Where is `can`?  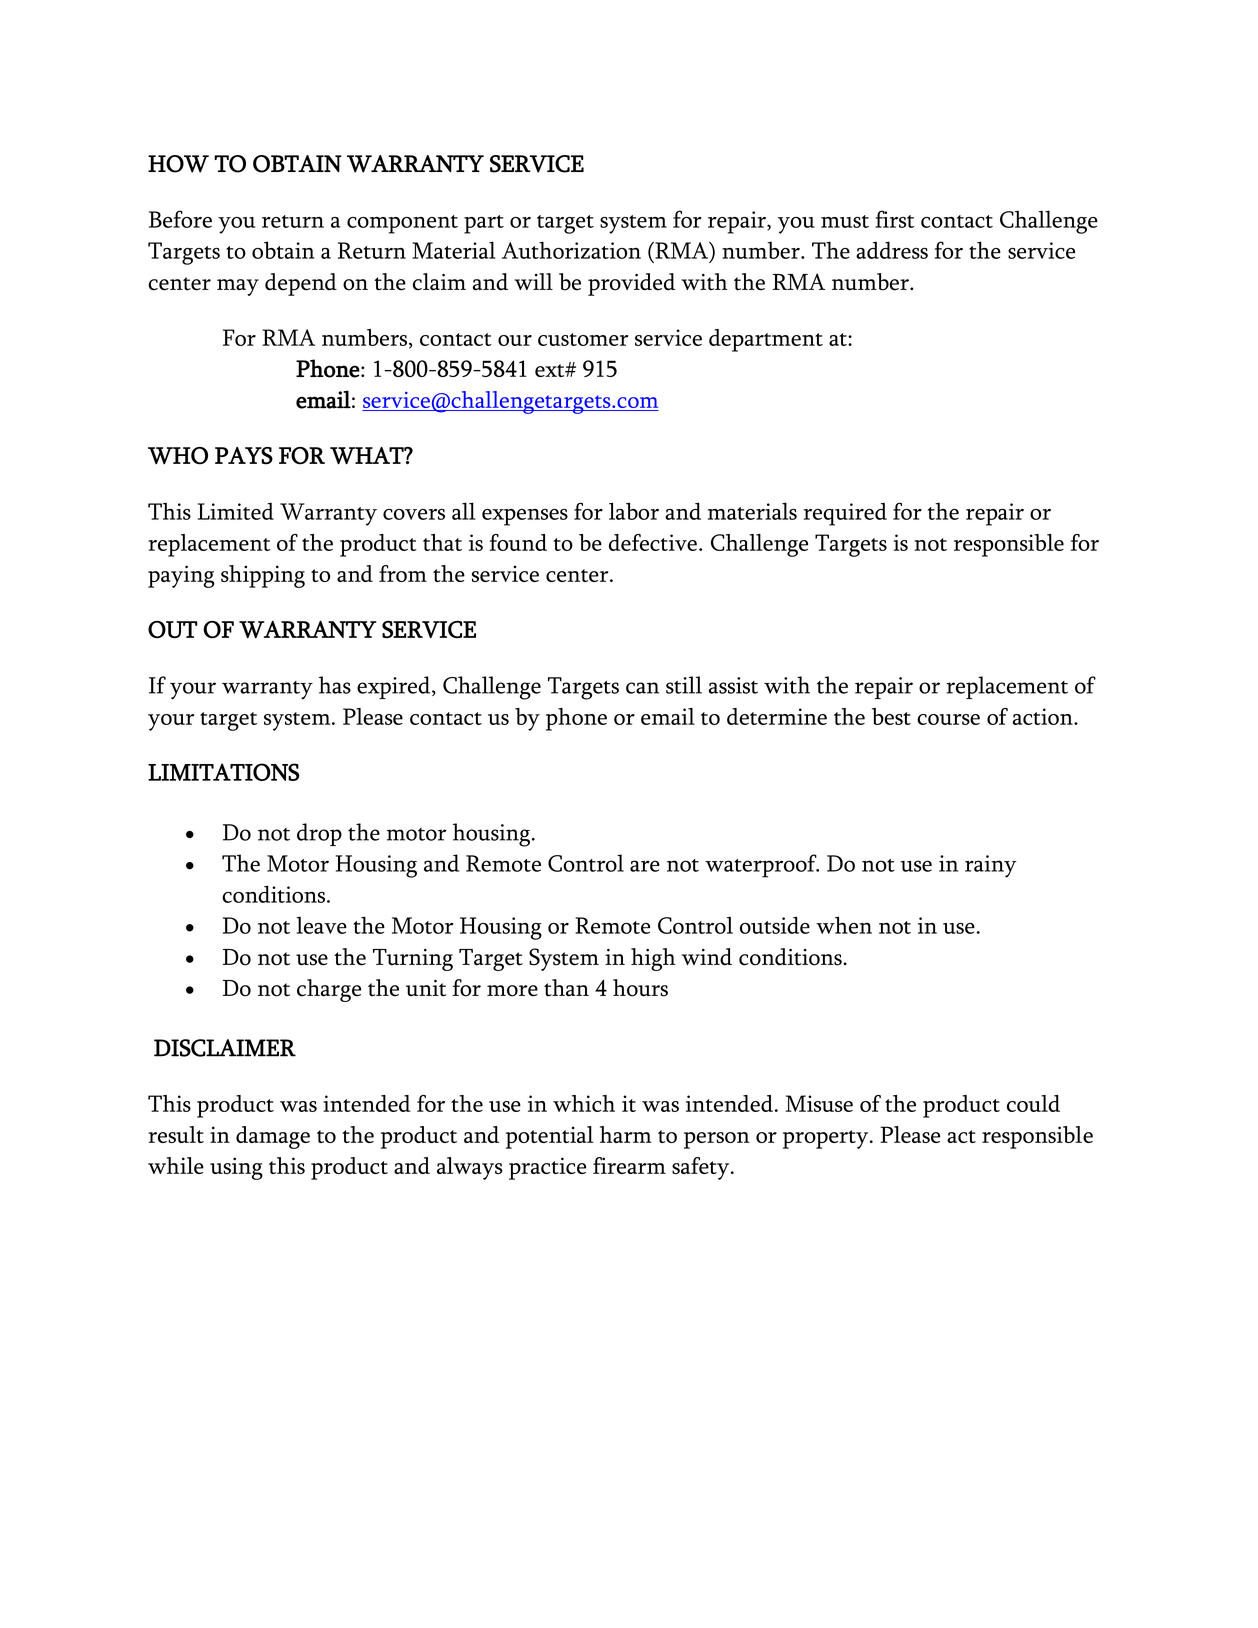
can is located at coordinates (642, 688).
